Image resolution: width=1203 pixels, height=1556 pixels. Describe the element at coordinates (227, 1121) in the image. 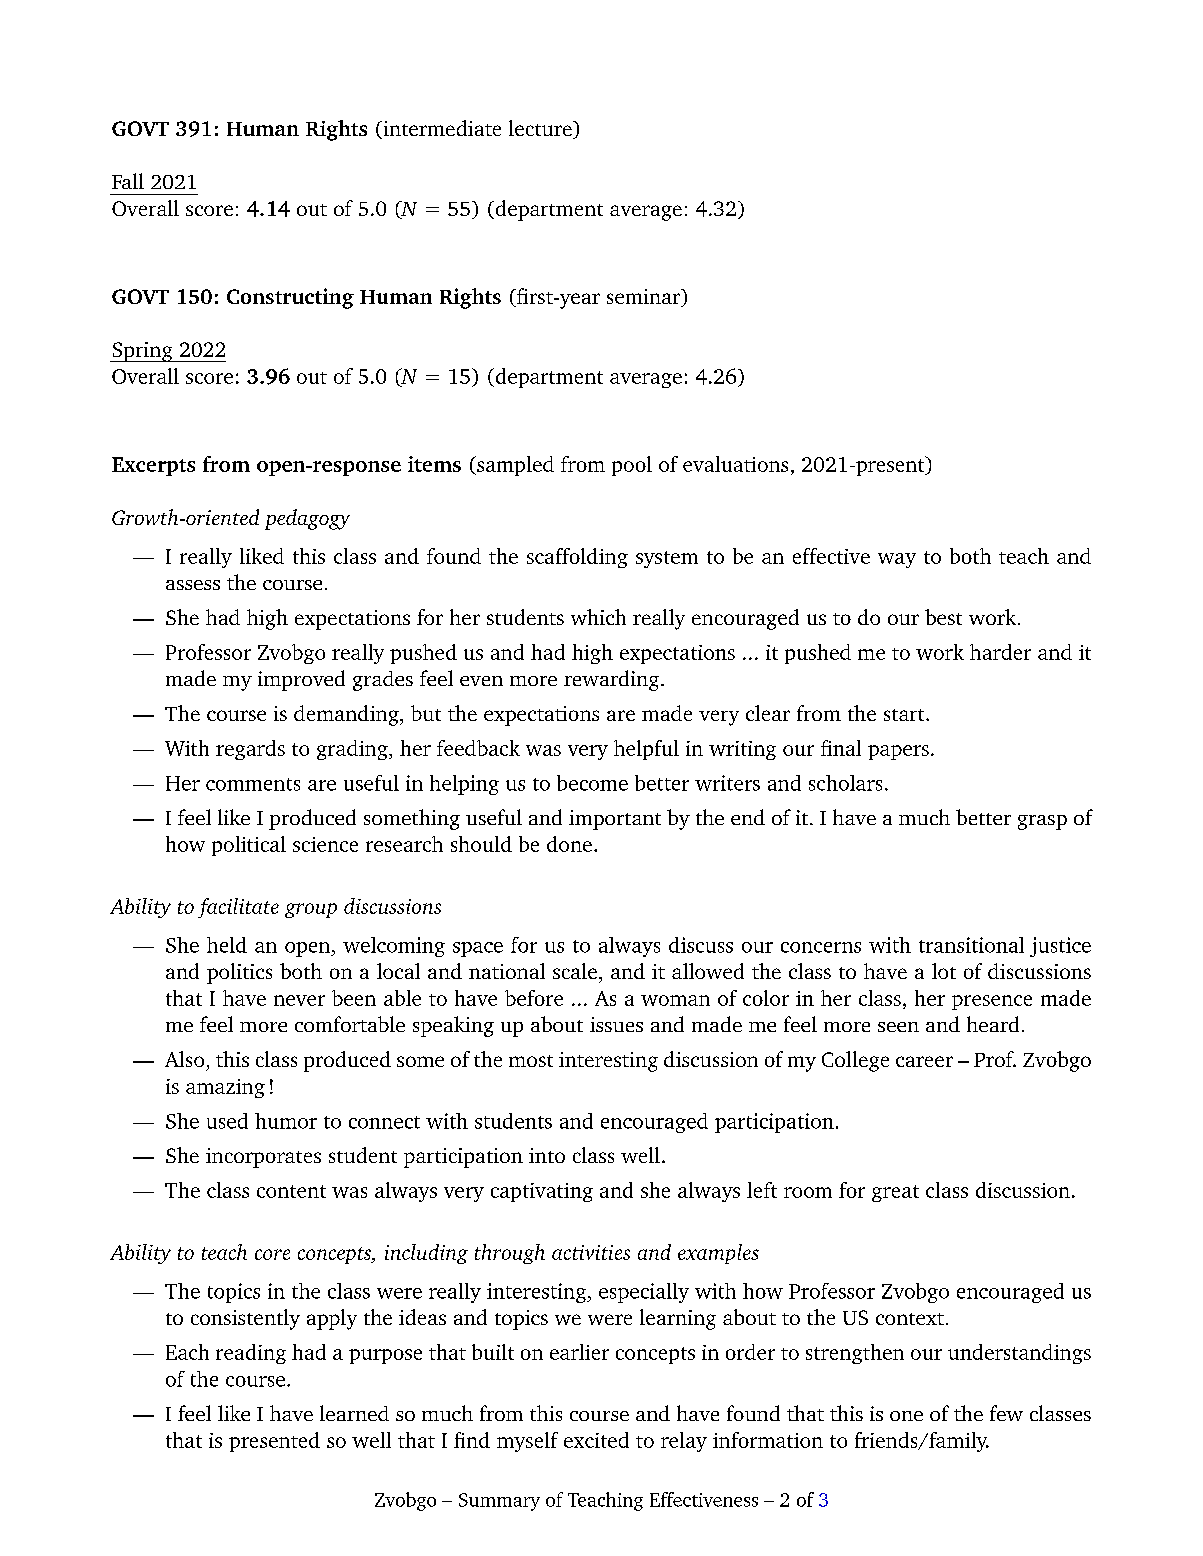

I see `used` at that location.
